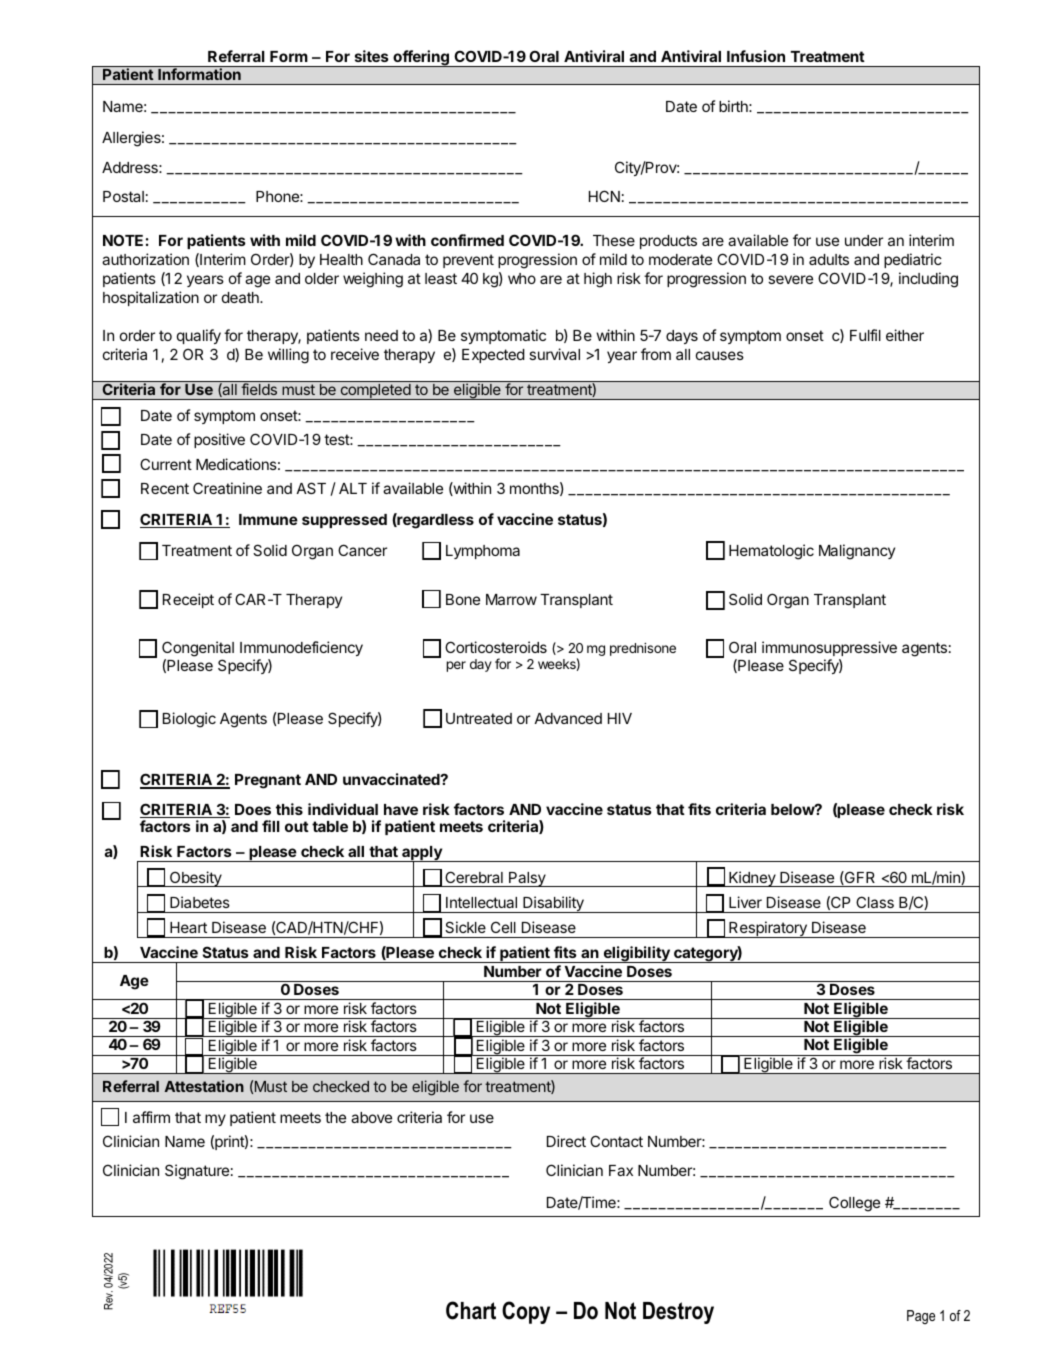 This screenshot has height=1347, width=1041. Describe the element at coordinates (421, 58) in the screenshot. I see `offering` at that location.
